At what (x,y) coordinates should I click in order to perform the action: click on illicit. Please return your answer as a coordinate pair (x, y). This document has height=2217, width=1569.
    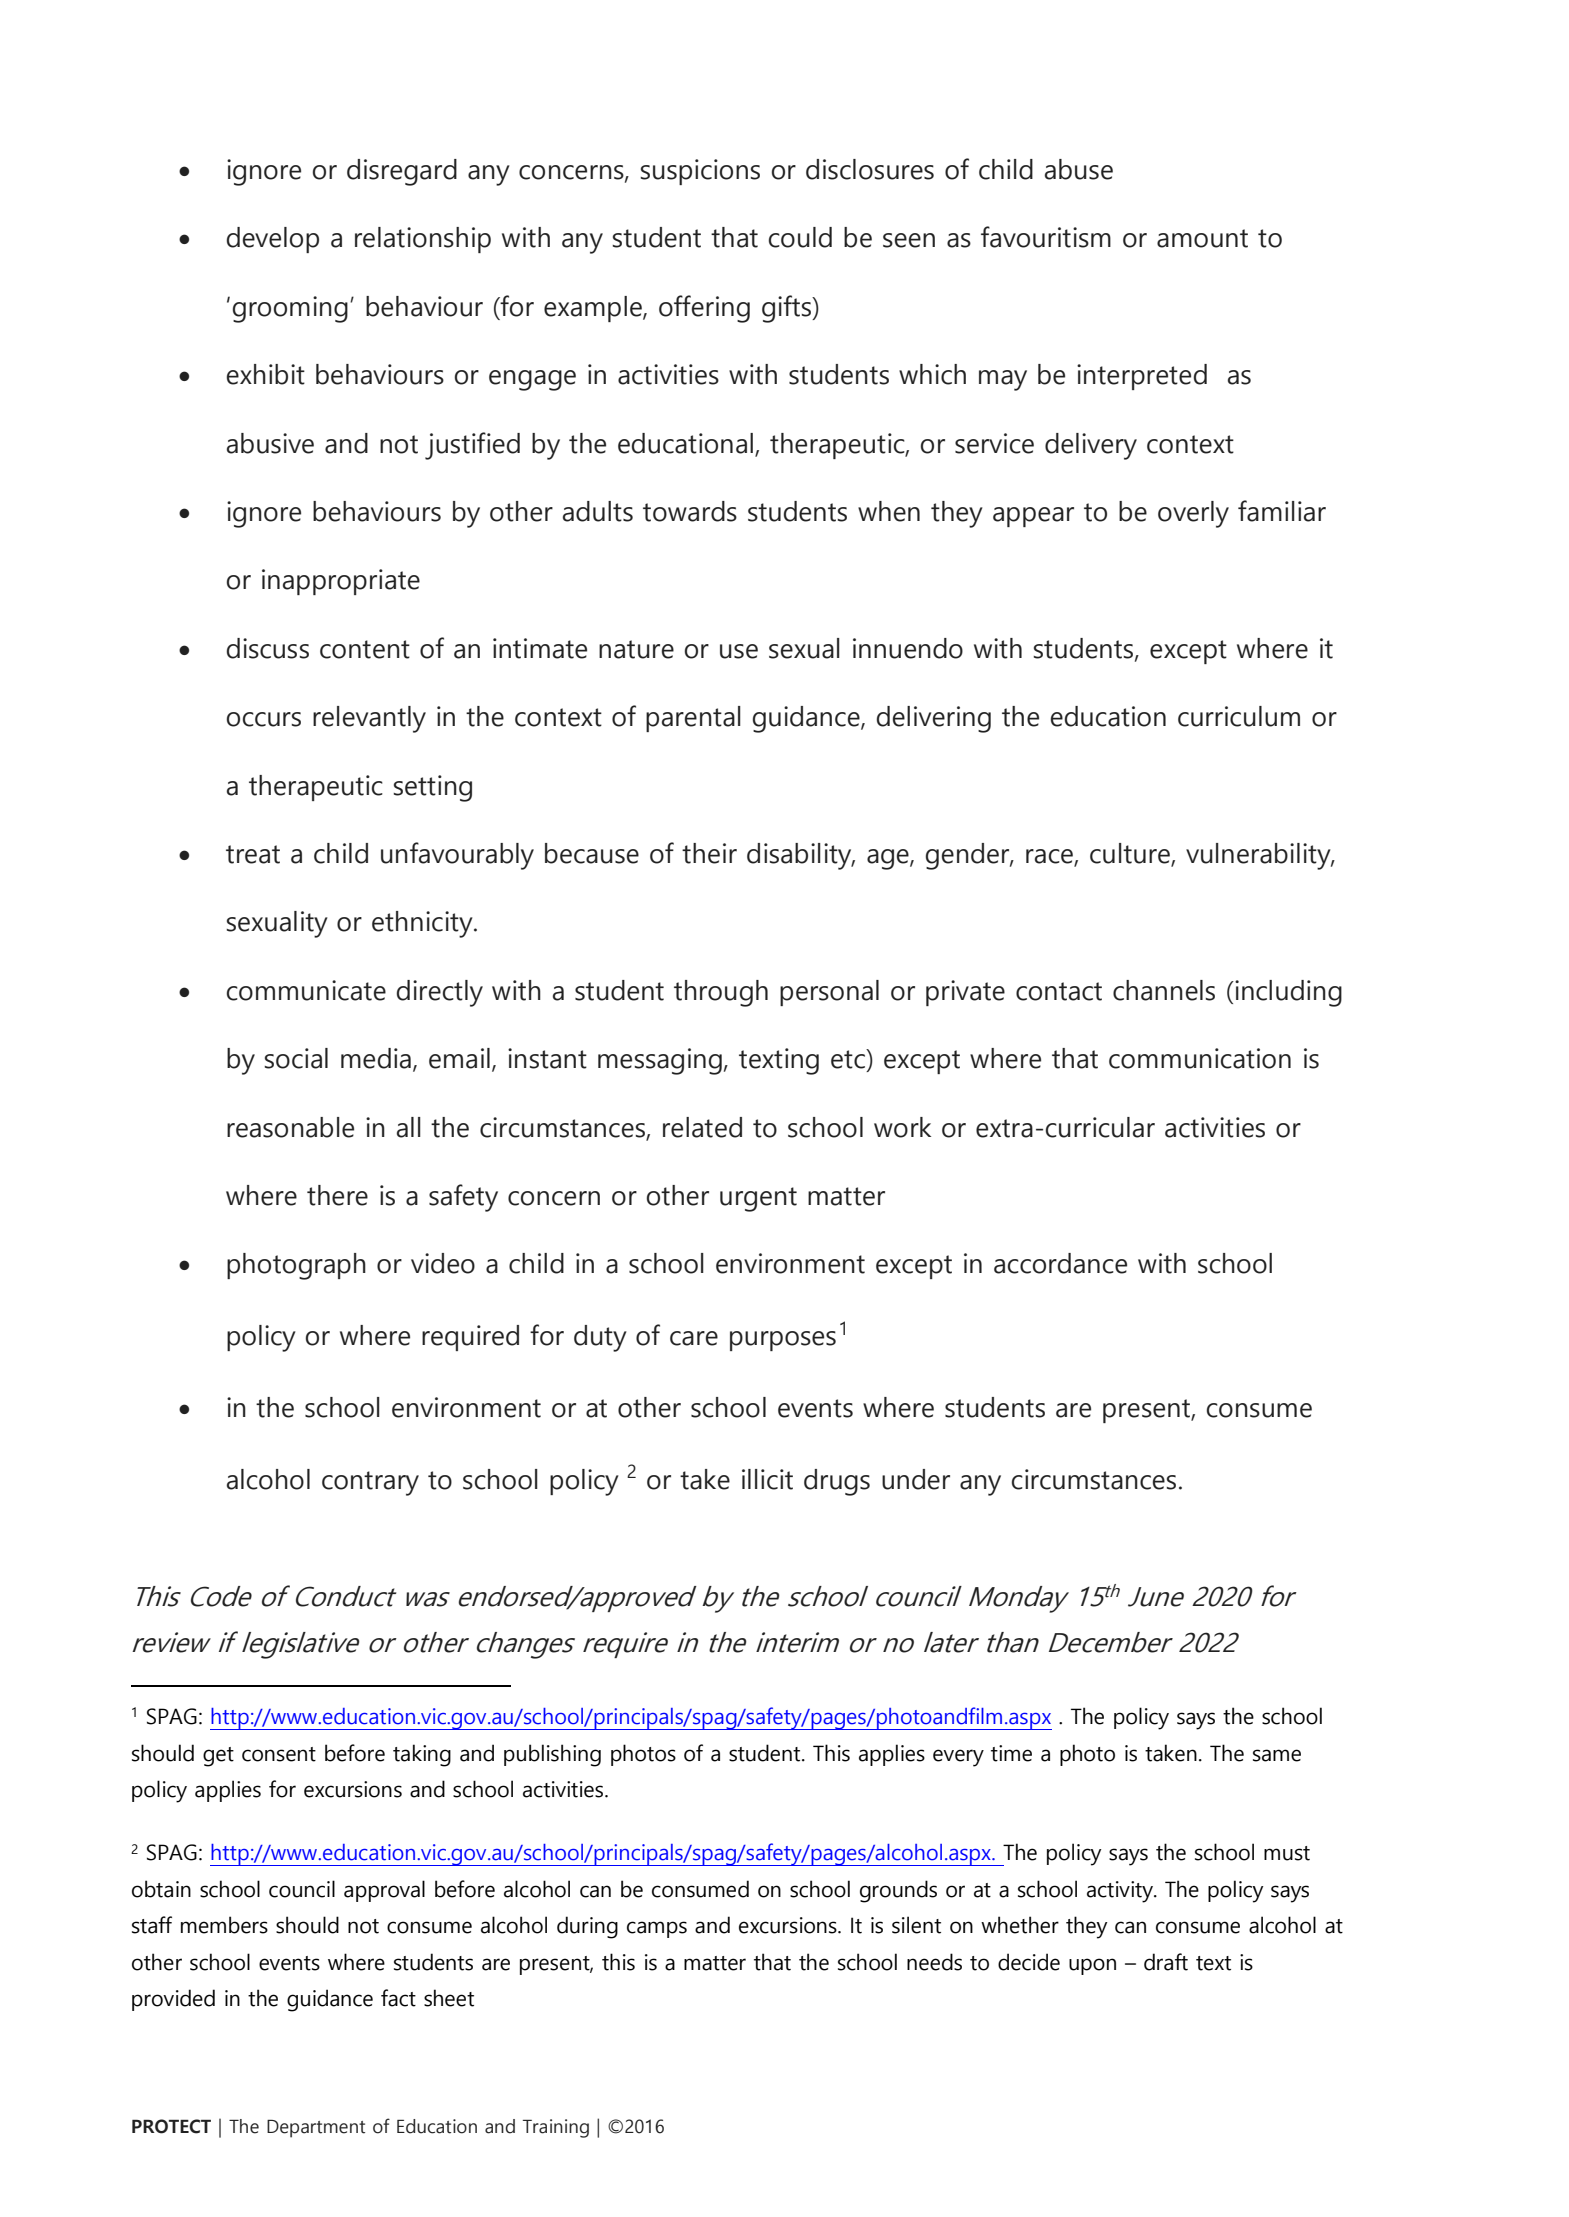
    Looking at the image, I should click on (767, 1479).
